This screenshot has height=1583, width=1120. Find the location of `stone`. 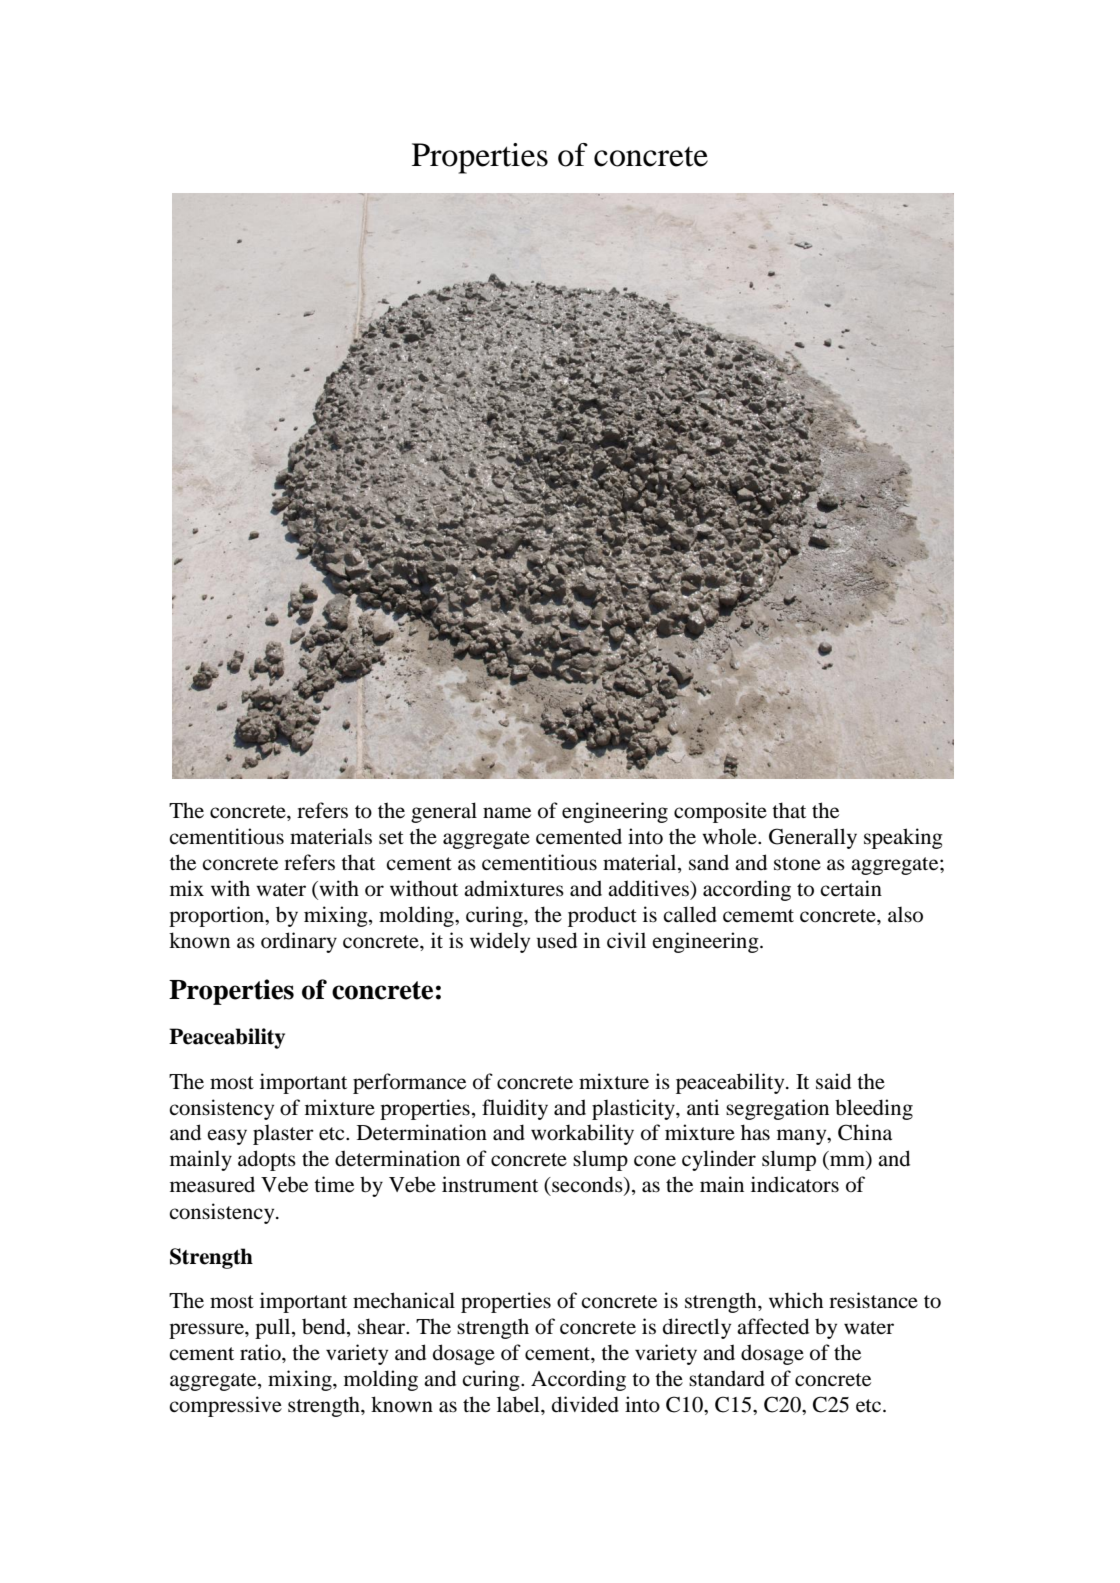

stone is located at coordinates (797, 864).
